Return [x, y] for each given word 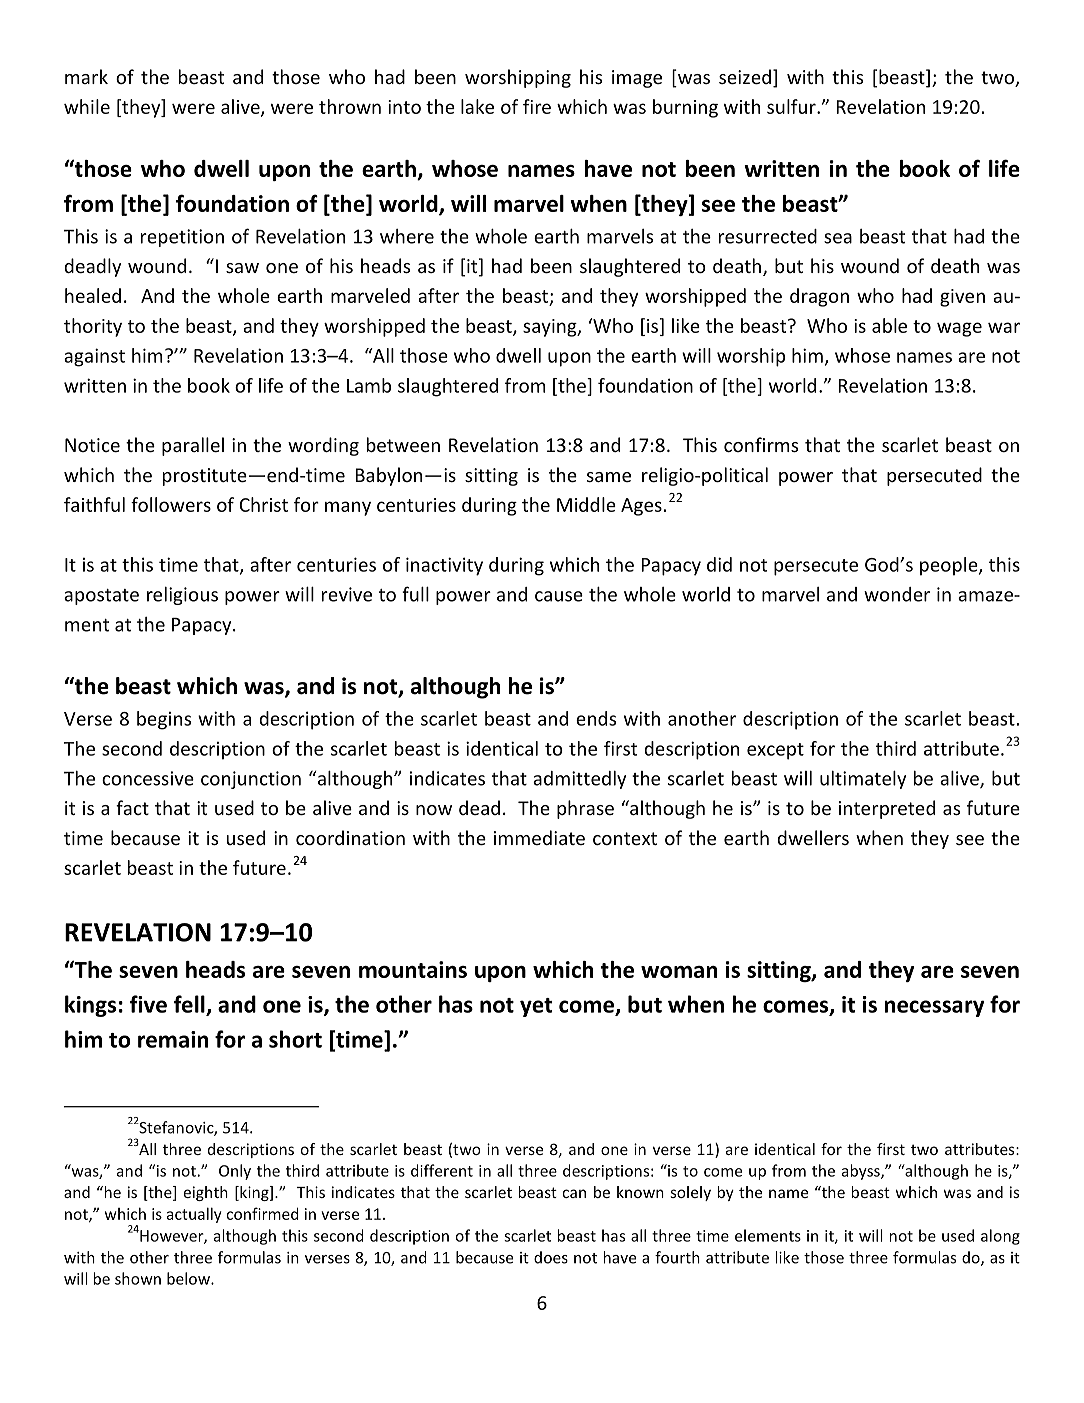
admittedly [579, 780]
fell [190, 1005]
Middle [586, 504]
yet [536, 1007]
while [87, 106]
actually [194, 1215]
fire [537, 106]
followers [171, 504]
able [889, 325]
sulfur [792, 106]
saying [551, 328]
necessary [934, 1008]
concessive [148, 778]
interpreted [887, 809]
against [94, 357]
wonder [897, 594]
